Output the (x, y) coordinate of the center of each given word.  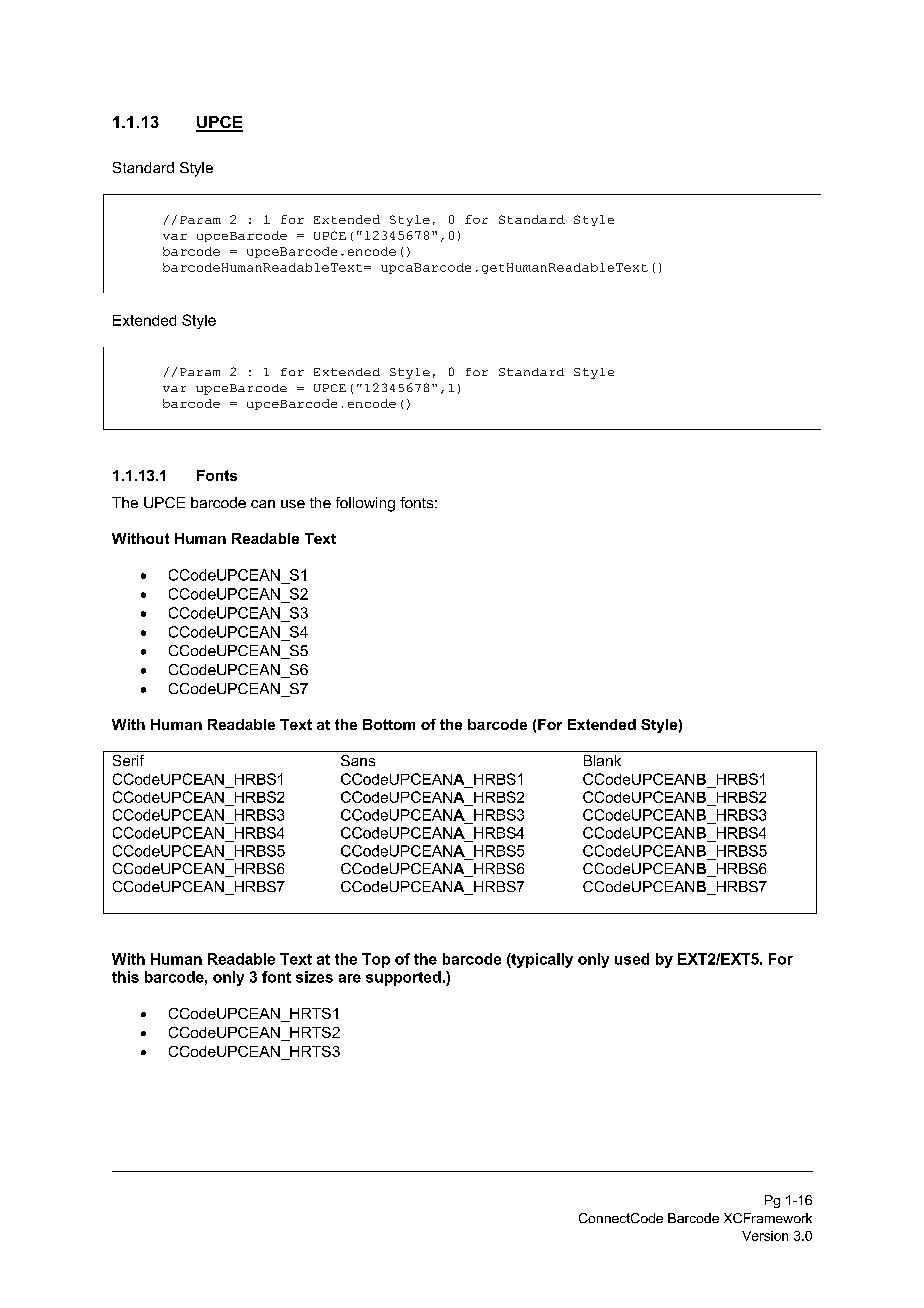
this (125, 977)
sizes (314, 977)
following (365, 504)
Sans (358, 760)
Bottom (389, 724)
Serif (128, 760)
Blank (602, 760)
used (632, 959)
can (263, 504)
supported (403, 978)
